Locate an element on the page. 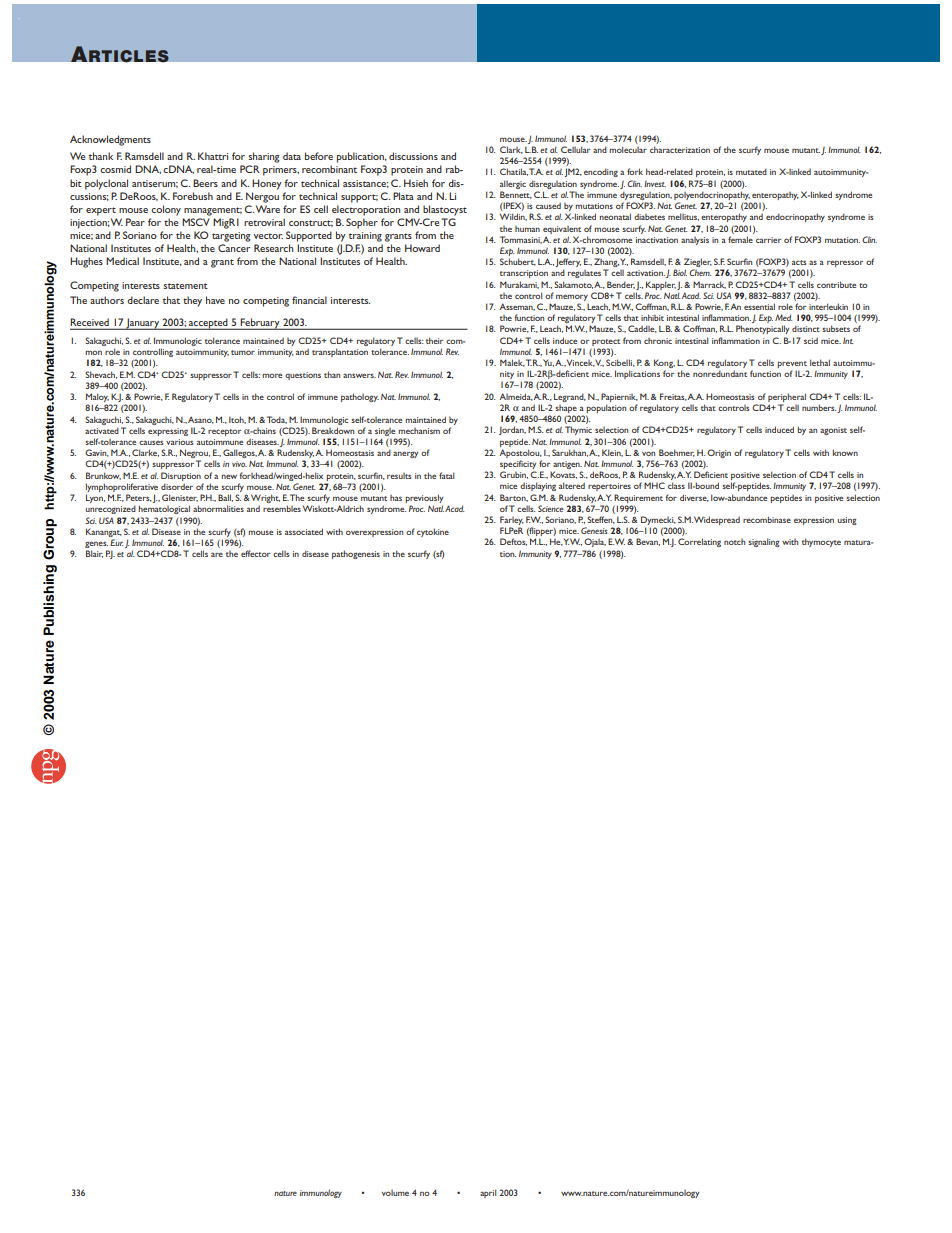 The image size is (952, 1233). cytokine is located at coordinates (433, 532).
